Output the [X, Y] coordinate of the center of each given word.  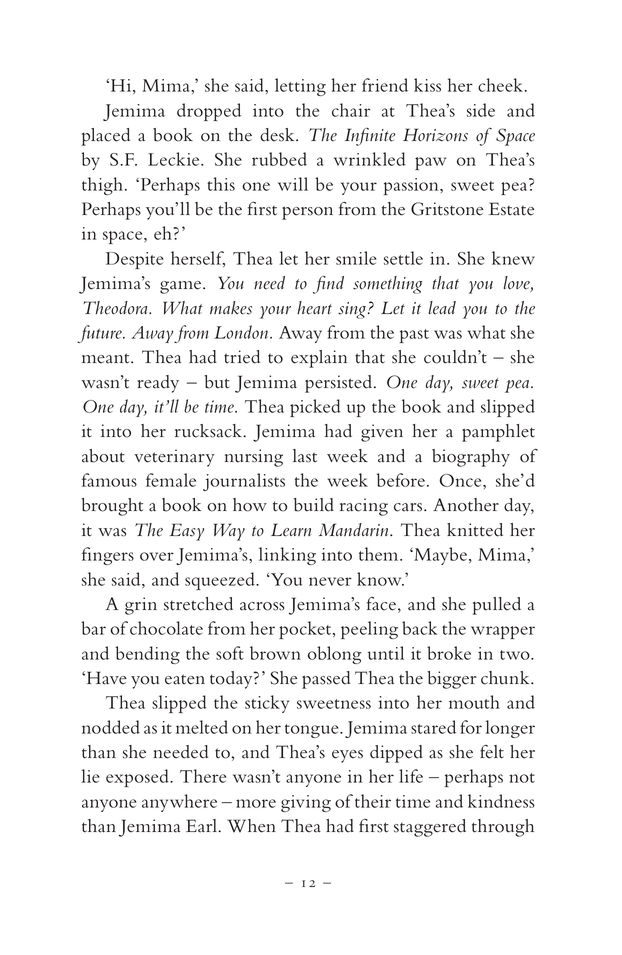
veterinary [174, 458]
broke [449, 653]
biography [471, 458]
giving [306, 803]
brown [275, 653]
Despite [135, 260]
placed [106, 137]
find [328, 284]
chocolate [166, 628]
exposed [138, 778]
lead [442, 308]
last [305, 456]
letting [300, 87]
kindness [501, 801]
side [481, 110]
